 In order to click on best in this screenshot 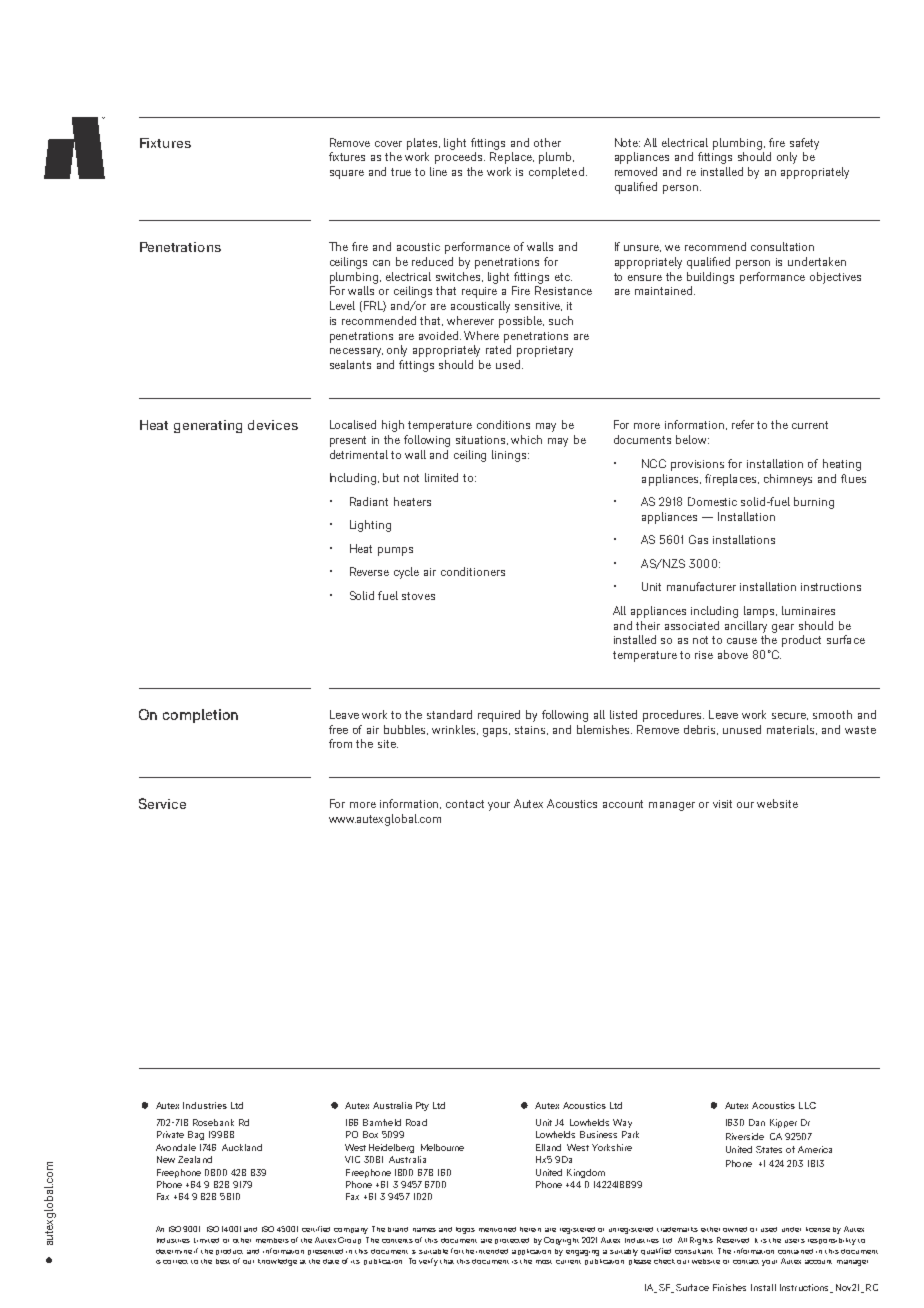, I will do `click(223, 1261)`.
